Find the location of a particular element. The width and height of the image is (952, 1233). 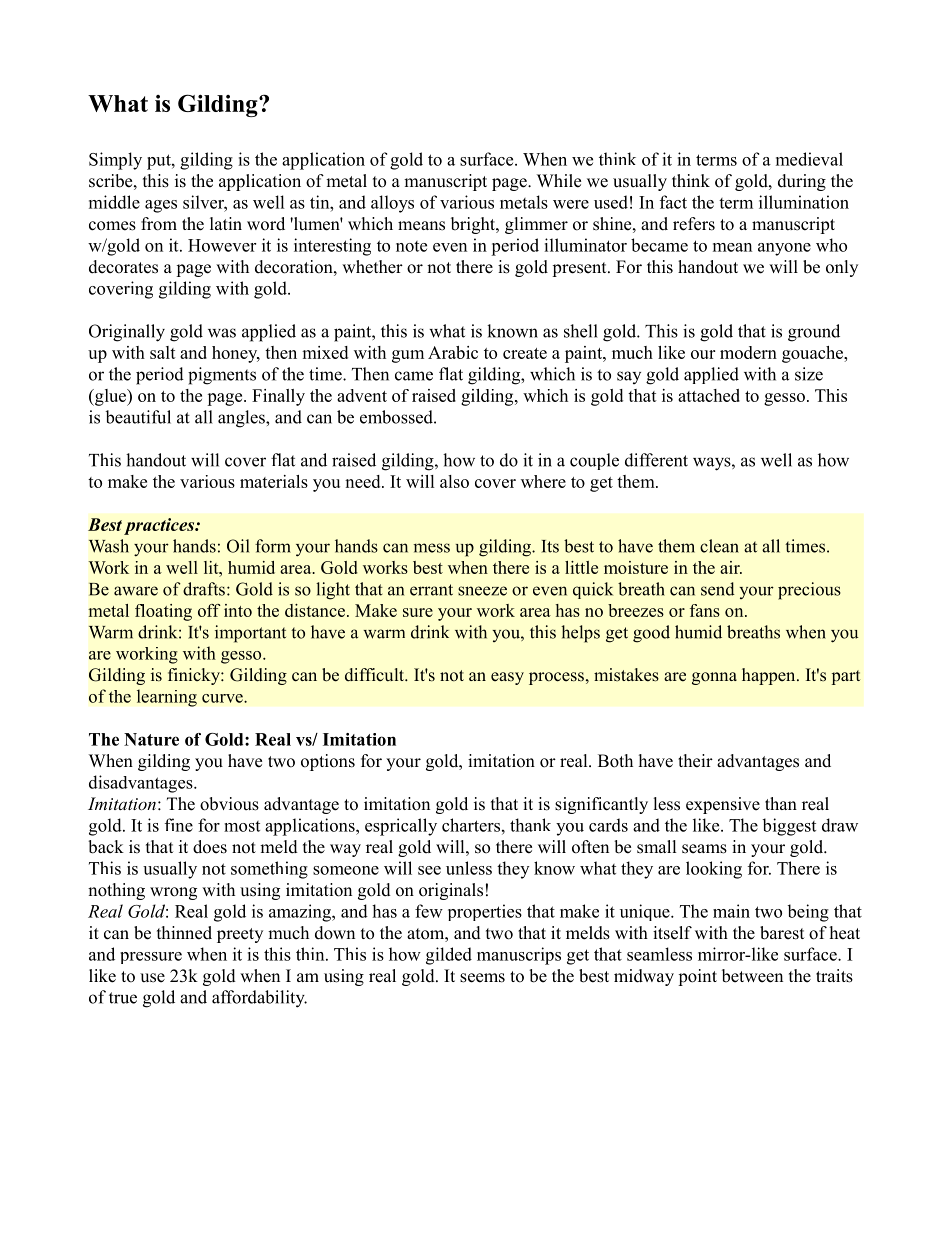

practices is located at coordinates (160, 526).
